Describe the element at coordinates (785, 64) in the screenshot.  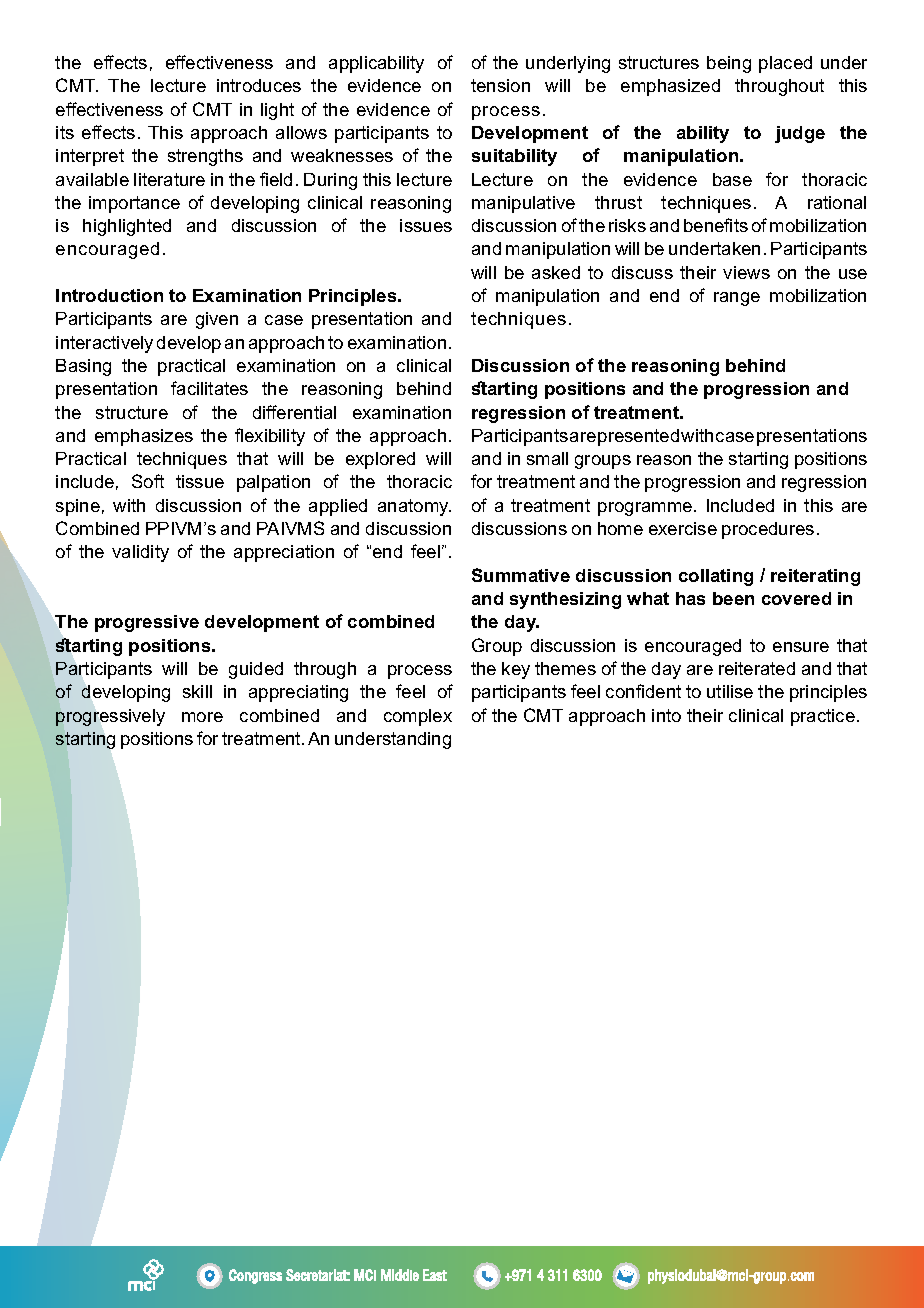
I see `placed` at that location.
